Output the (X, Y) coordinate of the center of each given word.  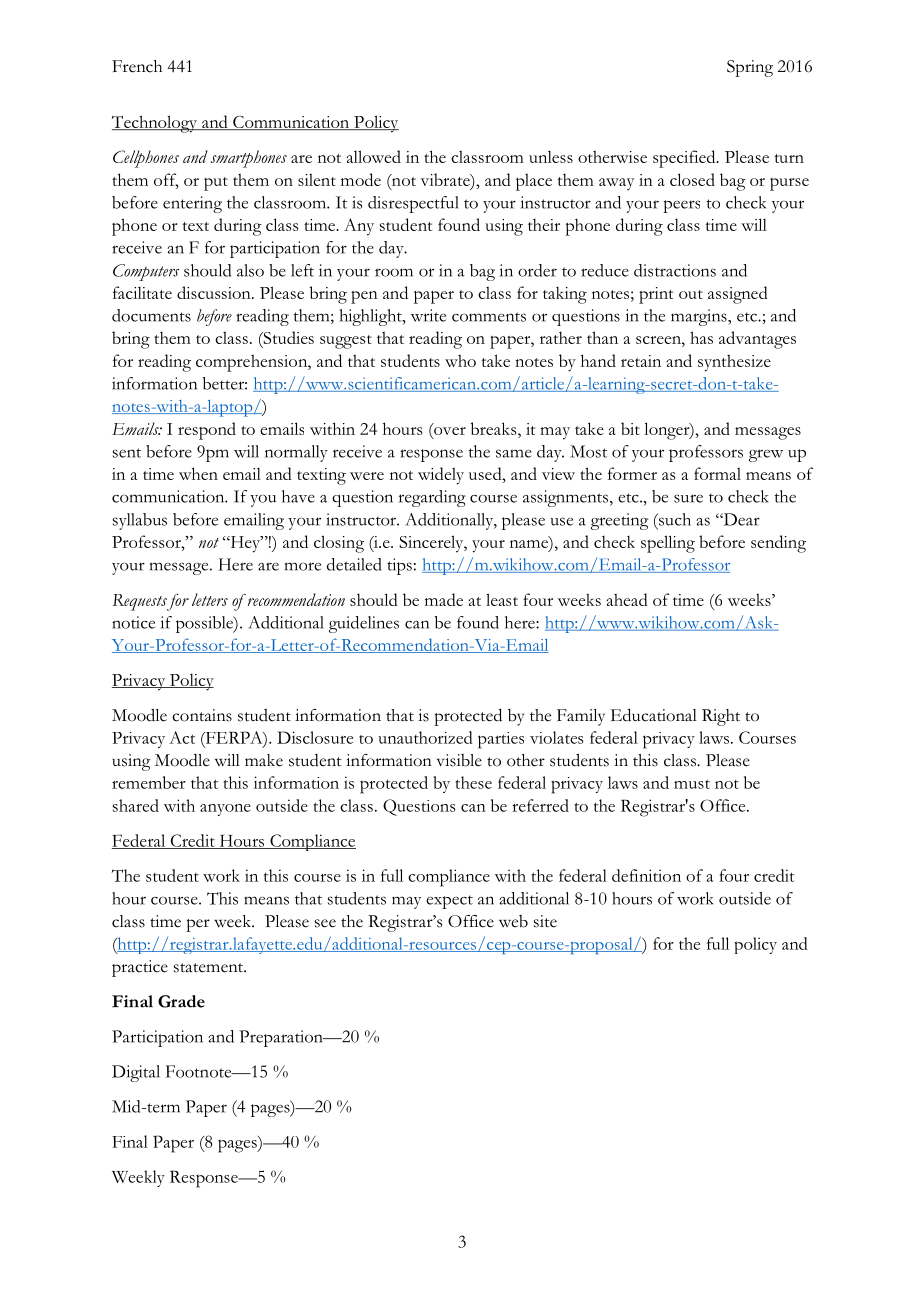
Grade (181, 1001)
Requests (139, 602)
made (444, 599)
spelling (668, 544)
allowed (374, 156)
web (513, 921)
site (545, 921)
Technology (155, 124)
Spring (750, 68)
